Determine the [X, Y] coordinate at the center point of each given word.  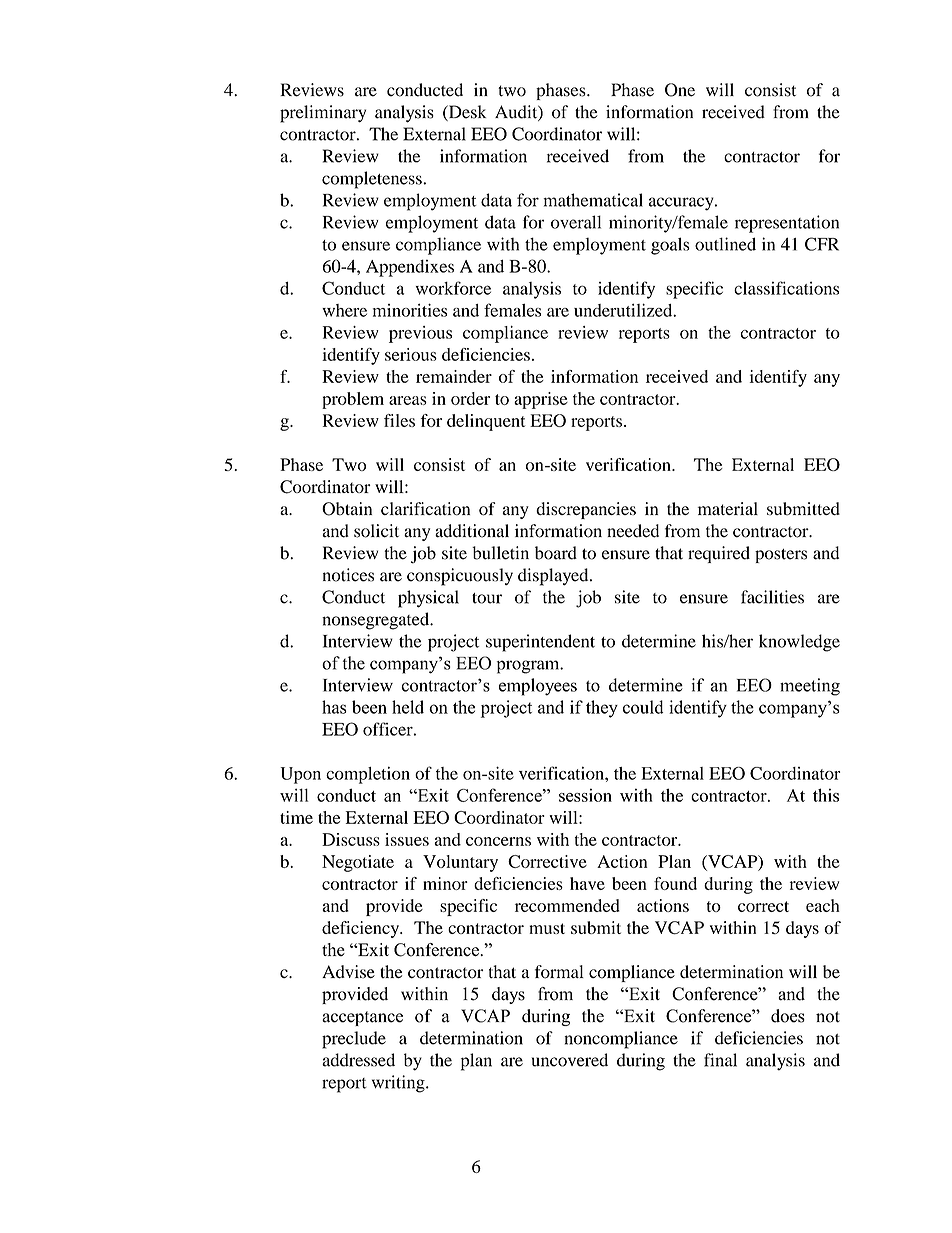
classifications [786, 288]
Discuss [351, 839]
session [585, 795]
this [826, 795]
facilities [772, 597]
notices [348, 575]
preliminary [323, 114]
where [344, 310]
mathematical [593, 200]
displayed [554, 577]
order [470, 398]
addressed [358, 1060]
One [680, 90]
